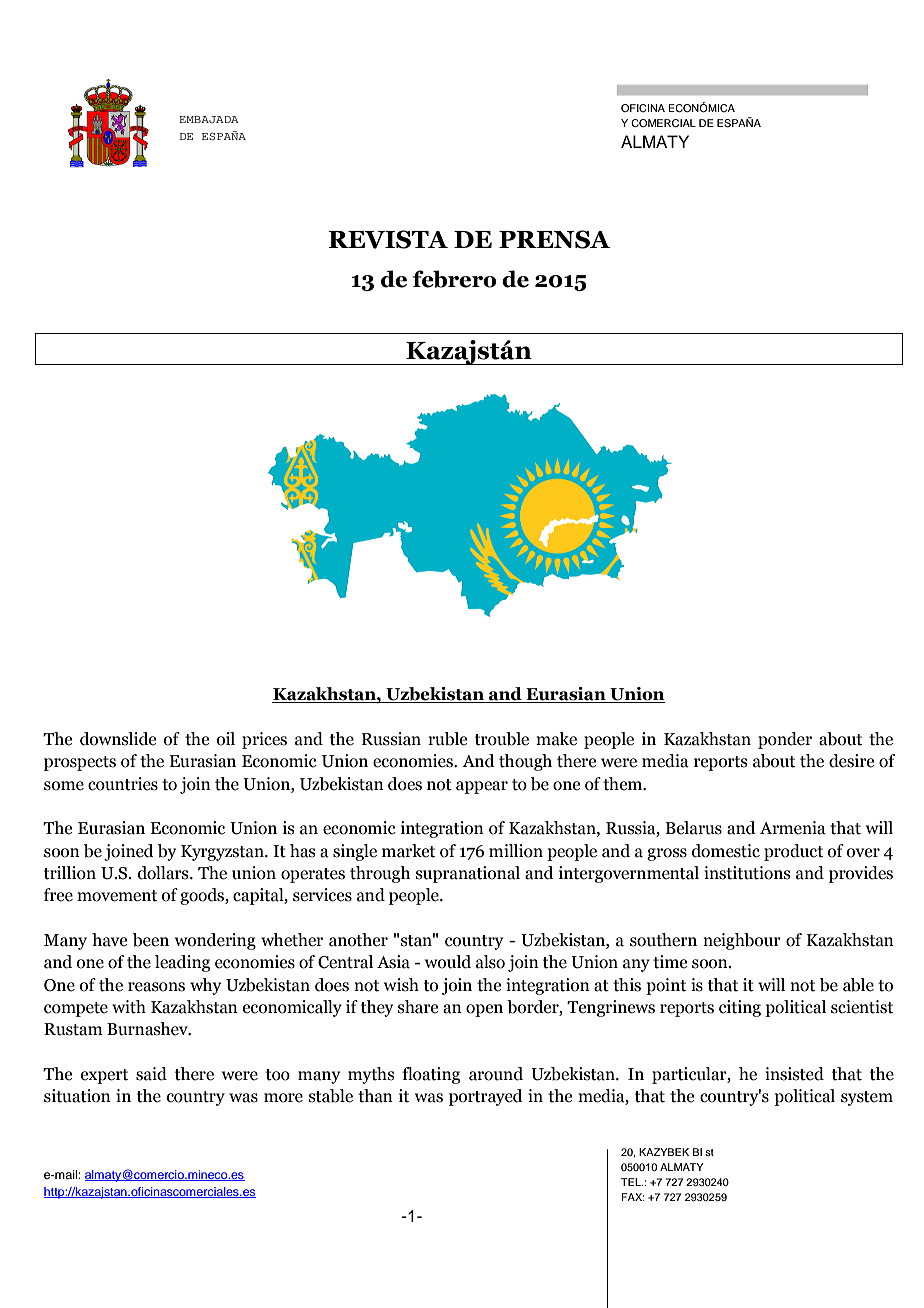 This document has height=1308, width=924. Describe the element at coordinates (785, 740) in the document. I see `ponder` at that location.
